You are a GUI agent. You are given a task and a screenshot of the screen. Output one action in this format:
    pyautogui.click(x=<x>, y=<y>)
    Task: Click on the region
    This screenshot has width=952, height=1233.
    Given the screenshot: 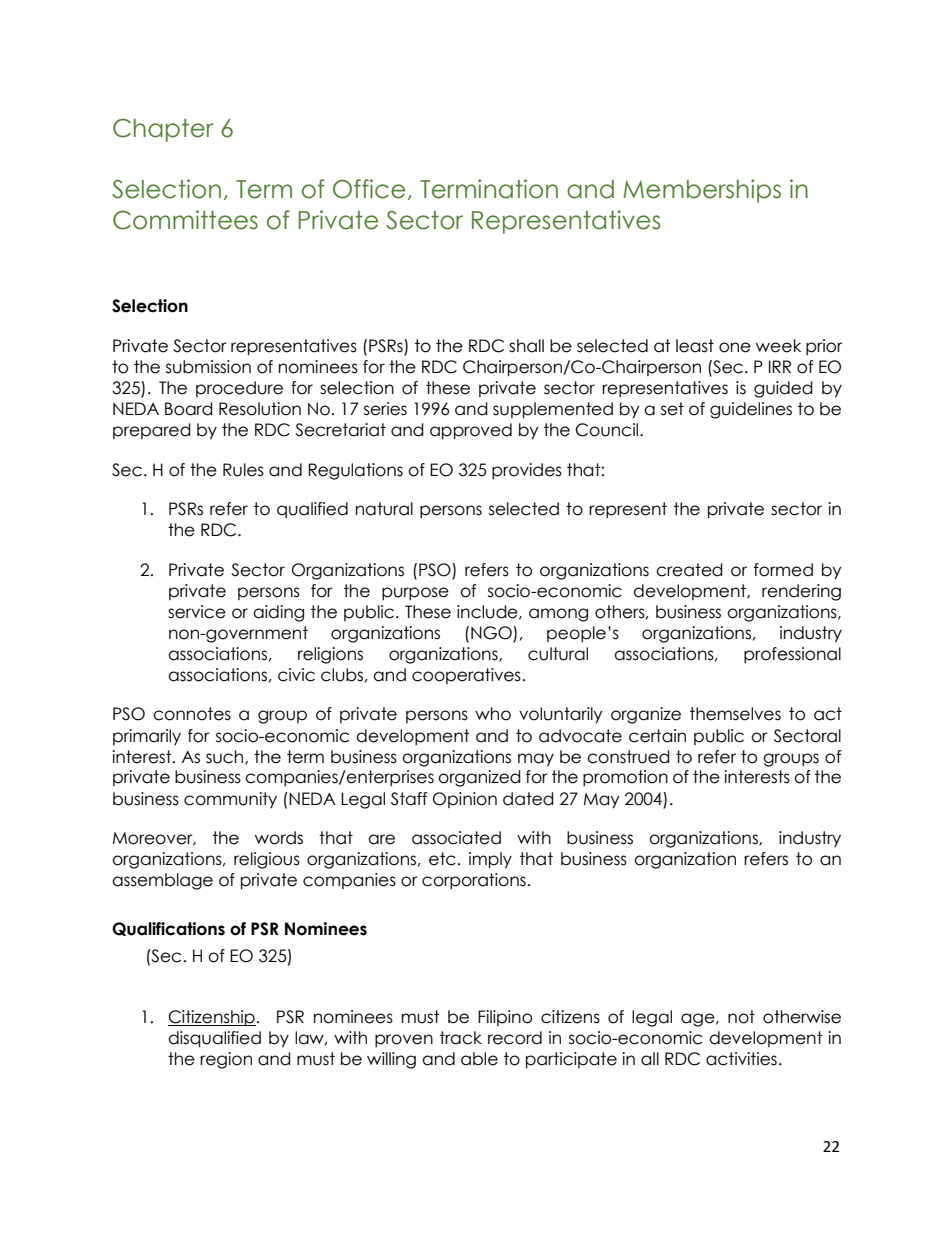 What is the action you would take?
    pyautogui.click(x=226, y=1060)
